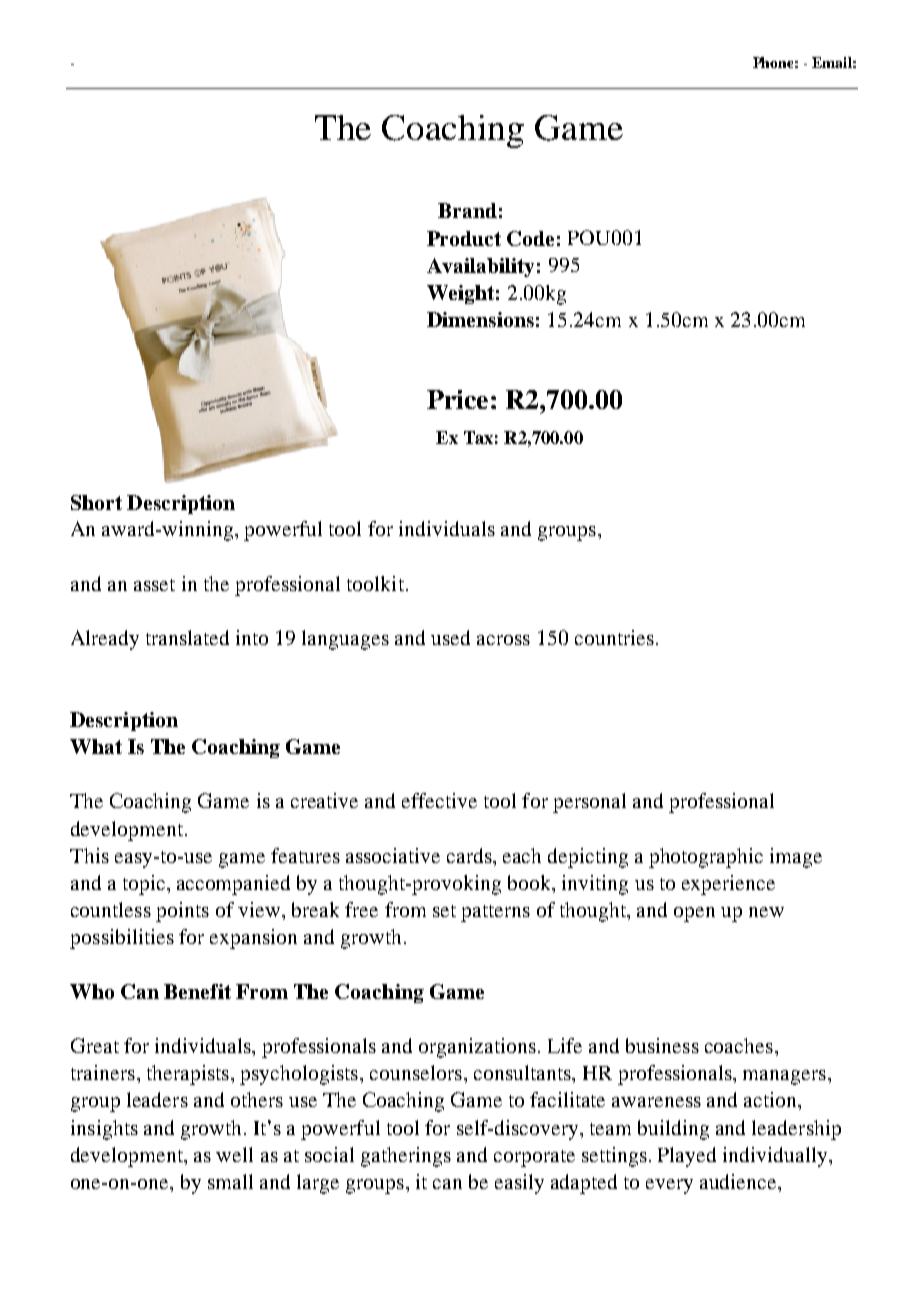 This screenshot has width=924, height=1308. I want to click on well, so click(234, 1154).
